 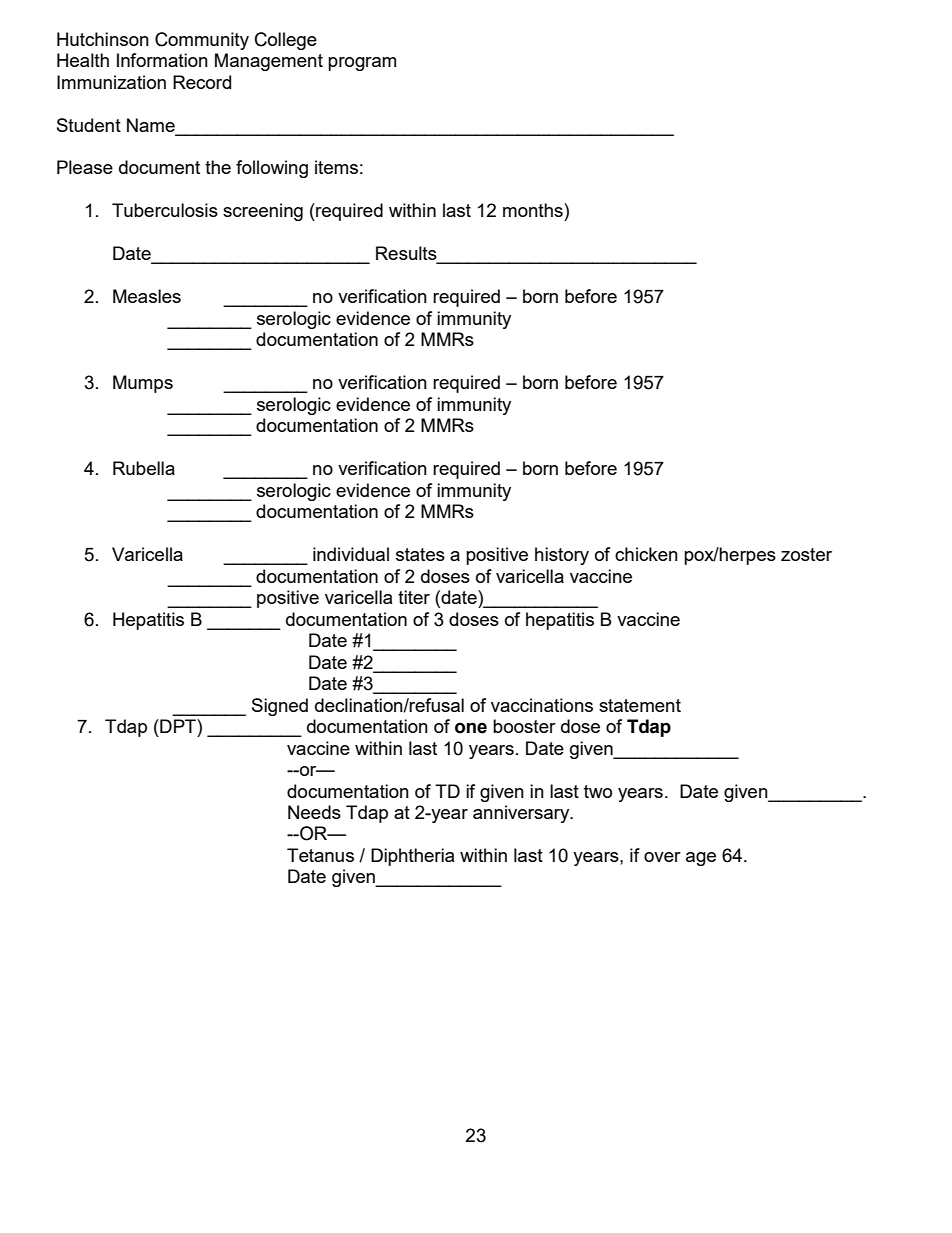 What do you see at coordinates (147, 296) in the screenshot?
I see `Measles` at bounding box center [147, 296].
